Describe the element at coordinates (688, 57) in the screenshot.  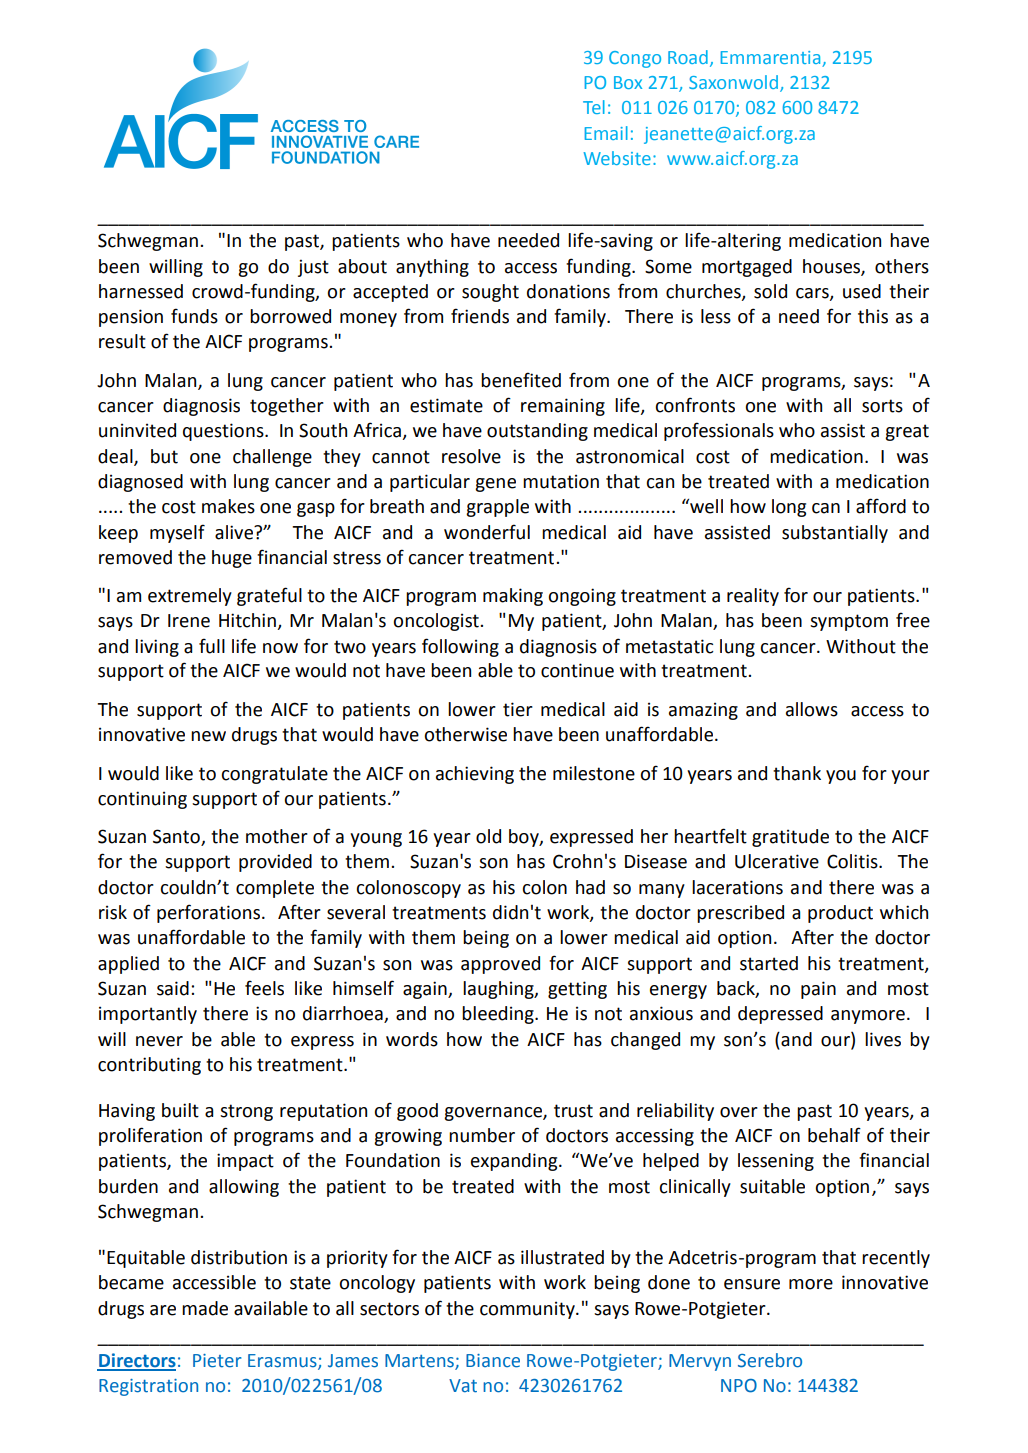
I see `Road` at that location.
